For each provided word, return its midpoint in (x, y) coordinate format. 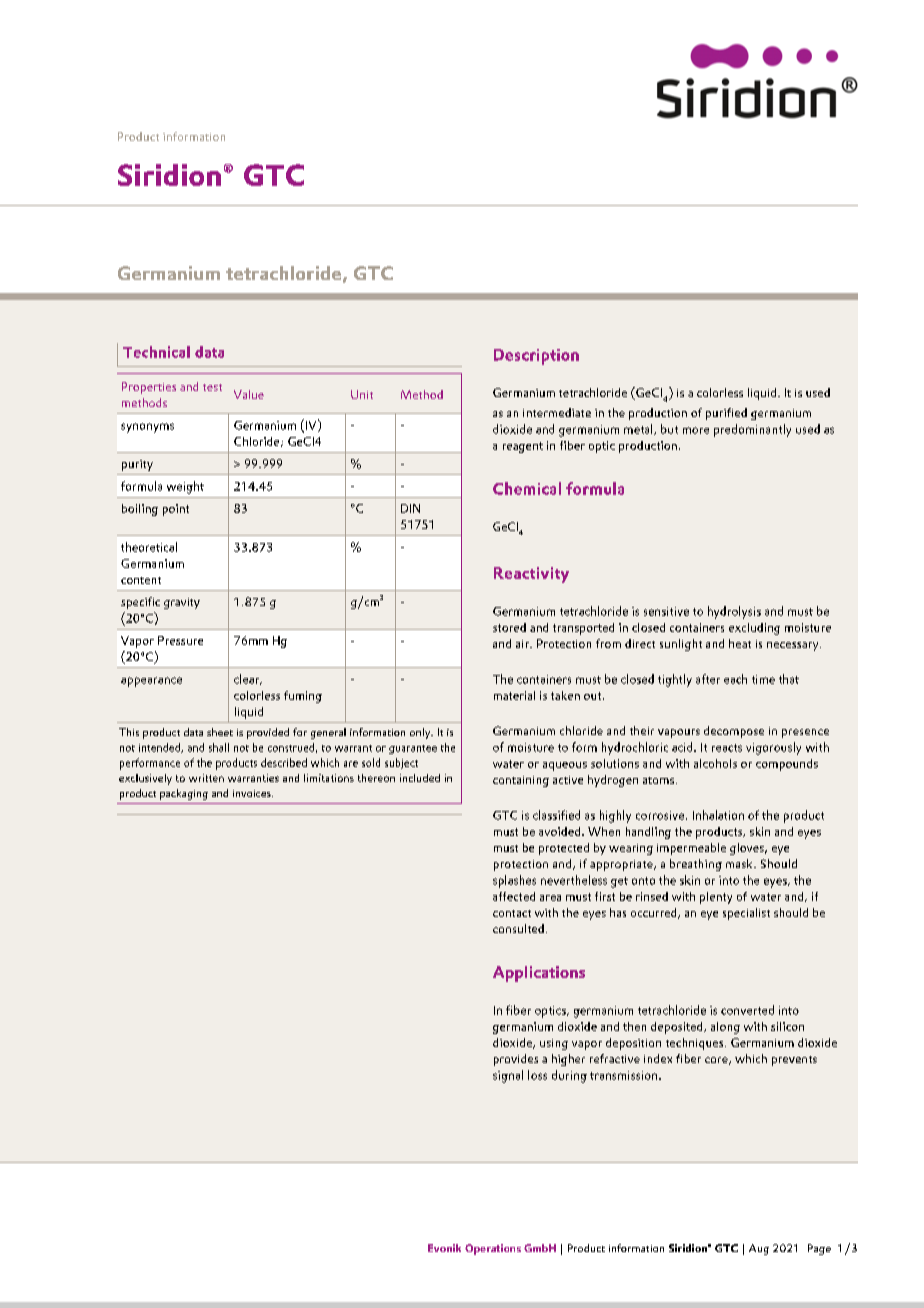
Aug (759, 1249)
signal (508, 1076)
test (212, 387)
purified (726, 414)
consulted (518, 928)
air (523, 644)
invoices (253, 793)
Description (536, 357)
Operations (493, 1249)
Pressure (180, 640)
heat (740, 643)
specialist (746, 914)
